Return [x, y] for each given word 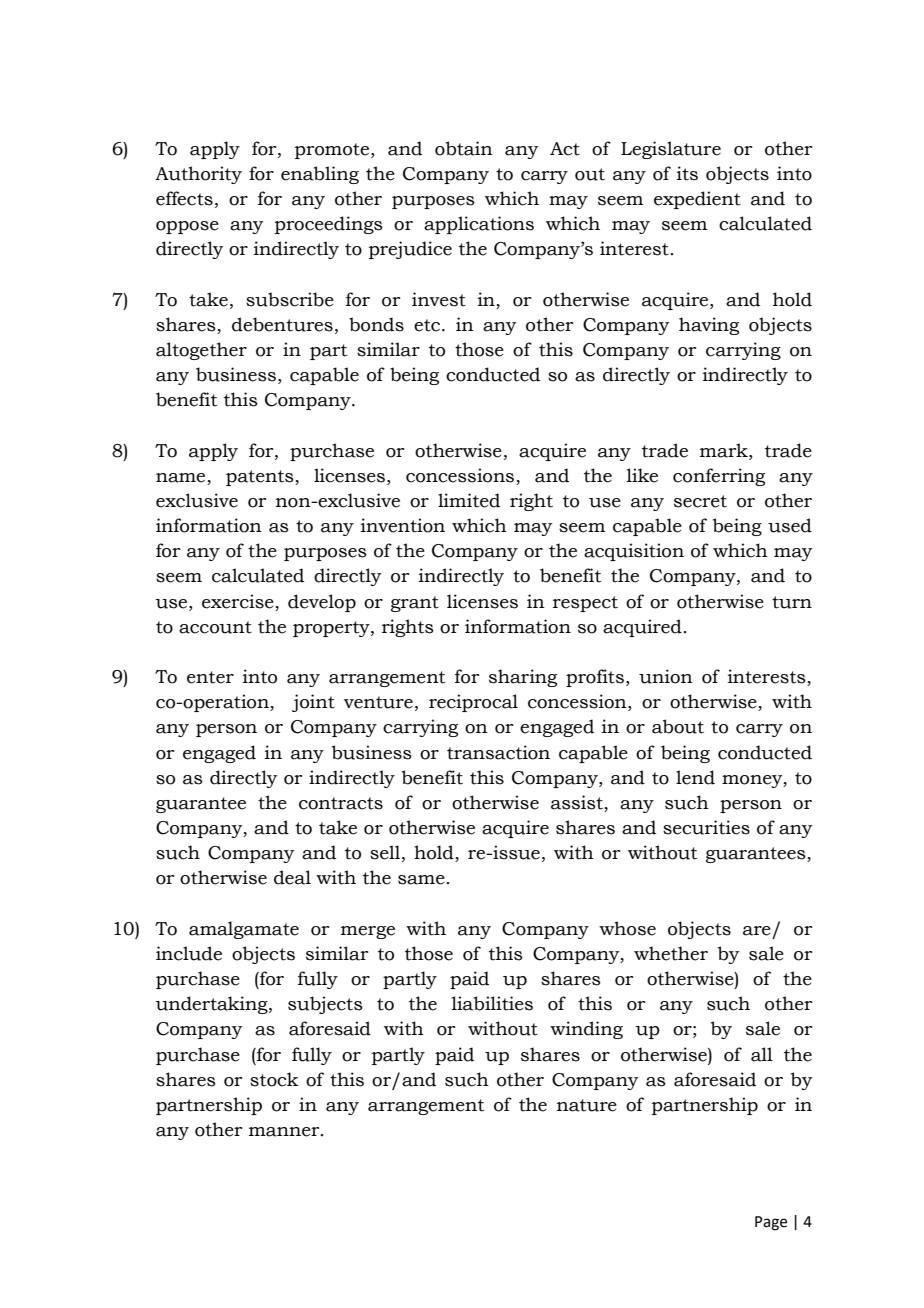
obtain [464, 148]
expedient [697, 200]
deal [292, 877]
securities [706, 827]
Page [771, 1223]
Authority [198, 175]
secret [700, 501]
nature [587, 1105]
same [421, 880]
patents [261, 478]
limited [469, 500]
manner [285, 1132]
